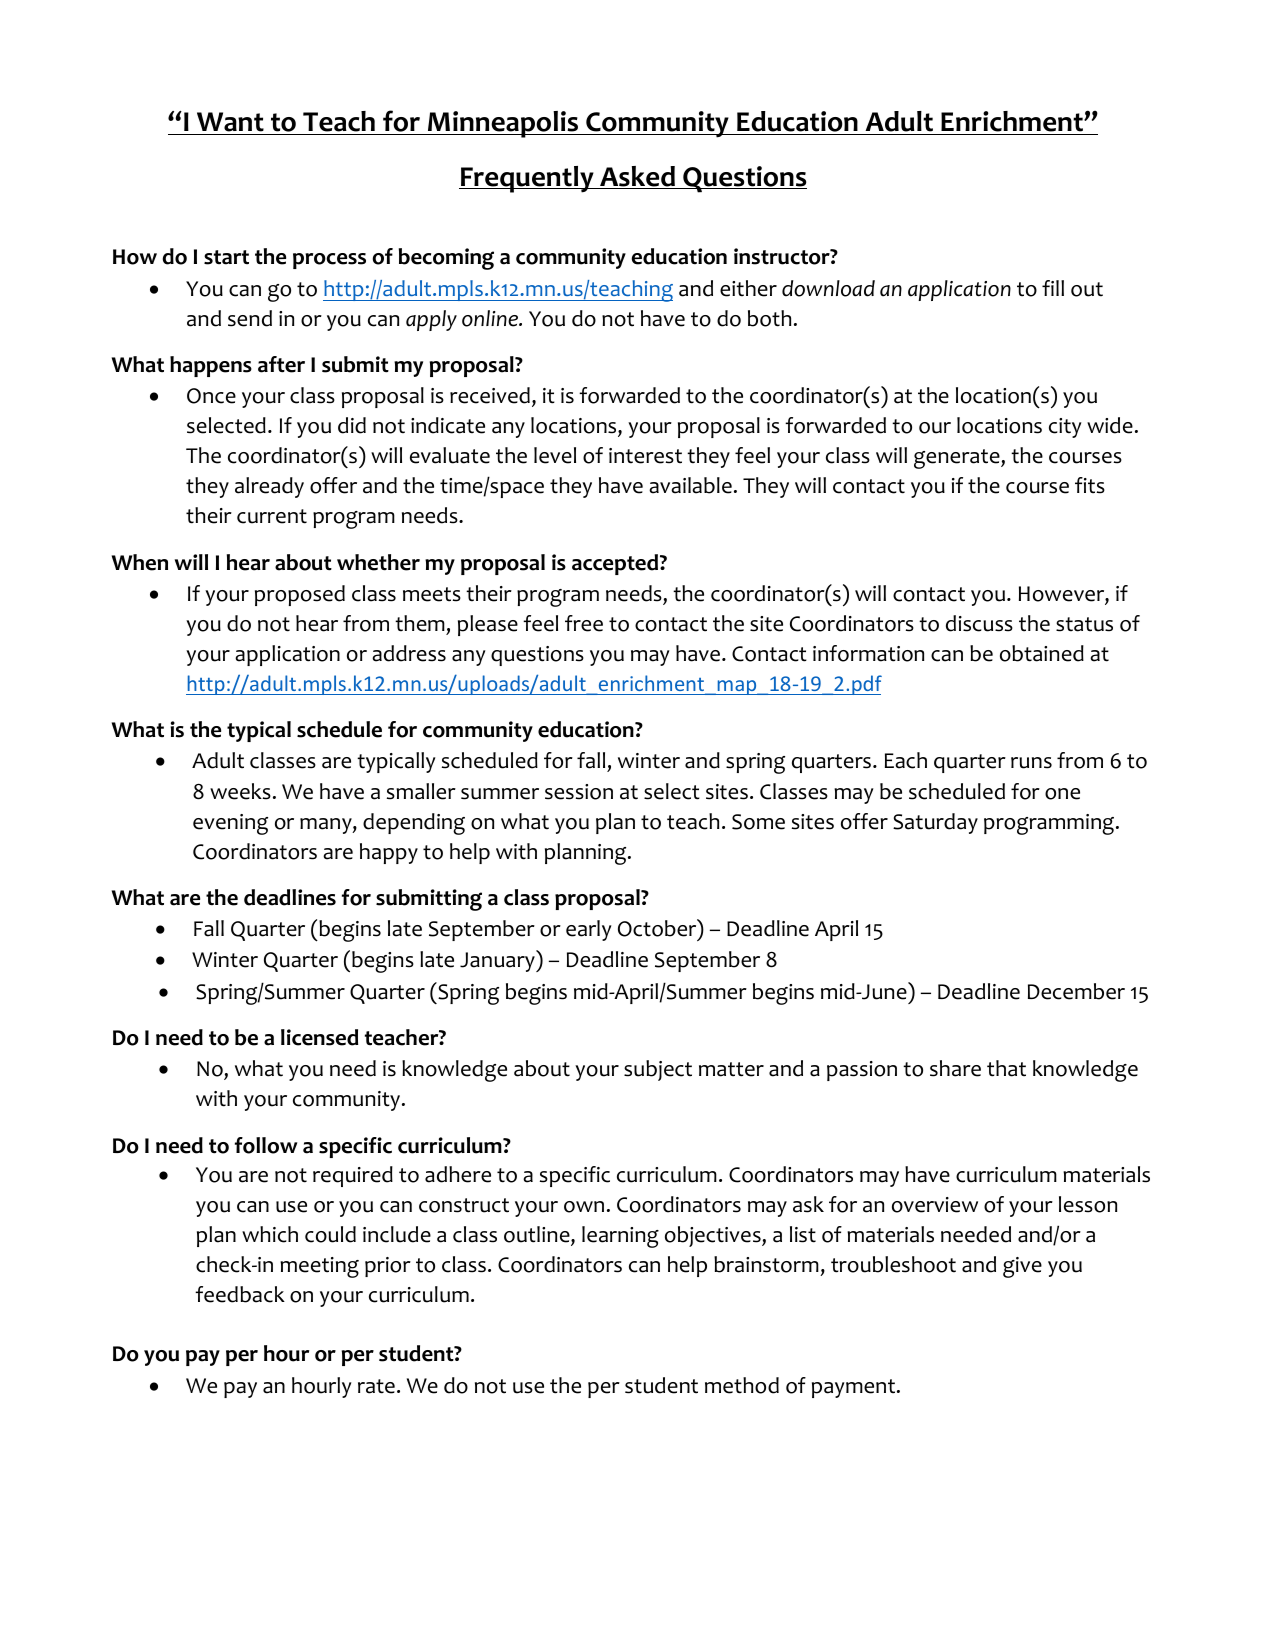 The image size is (1266, 1638). Describe the element at coordinates (1053, 288) in the screenshot. I see `fill` at that location.
